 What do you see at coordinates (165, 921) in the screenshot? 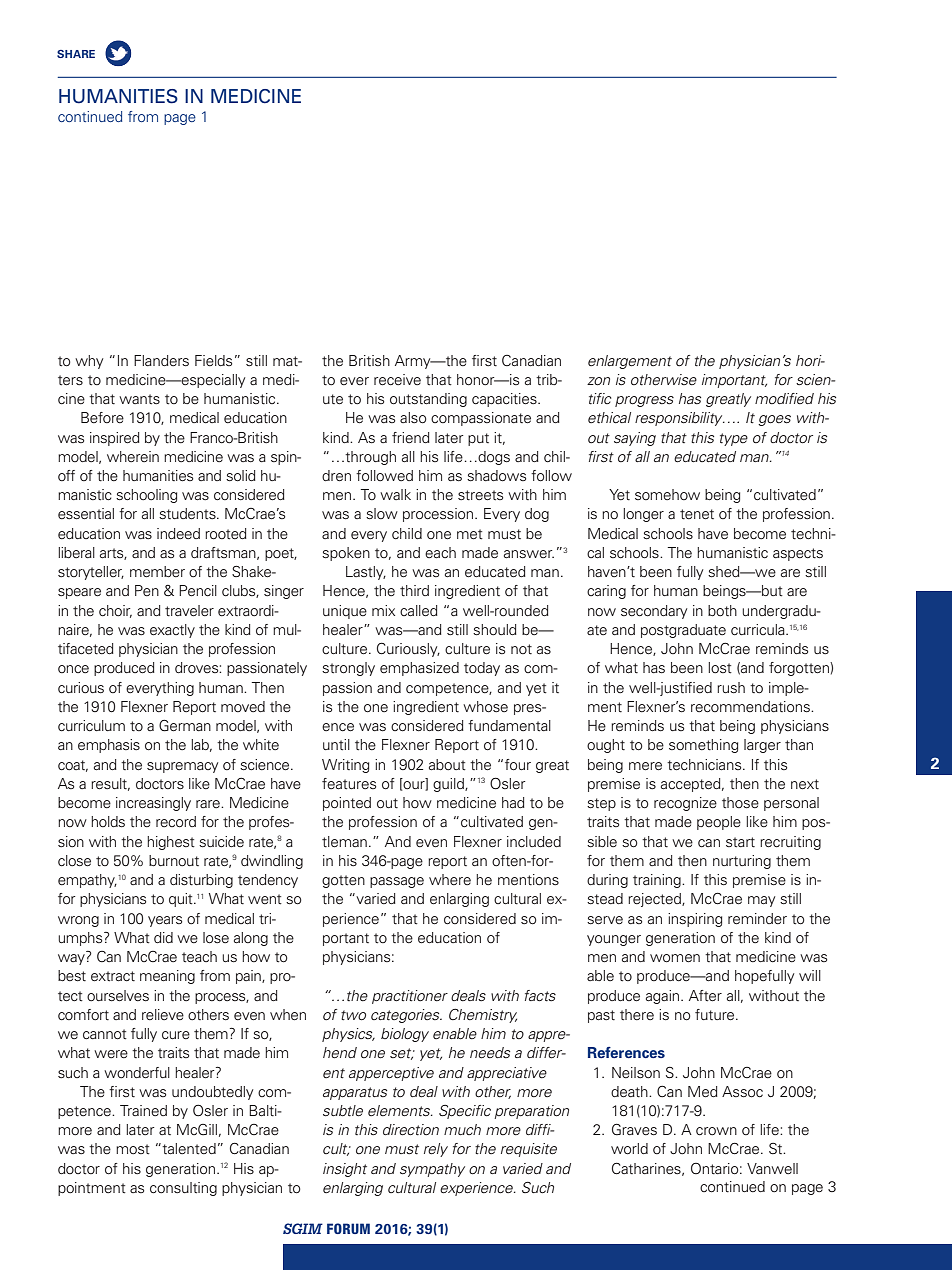
I see `years` at bounding box center [165, 921].
